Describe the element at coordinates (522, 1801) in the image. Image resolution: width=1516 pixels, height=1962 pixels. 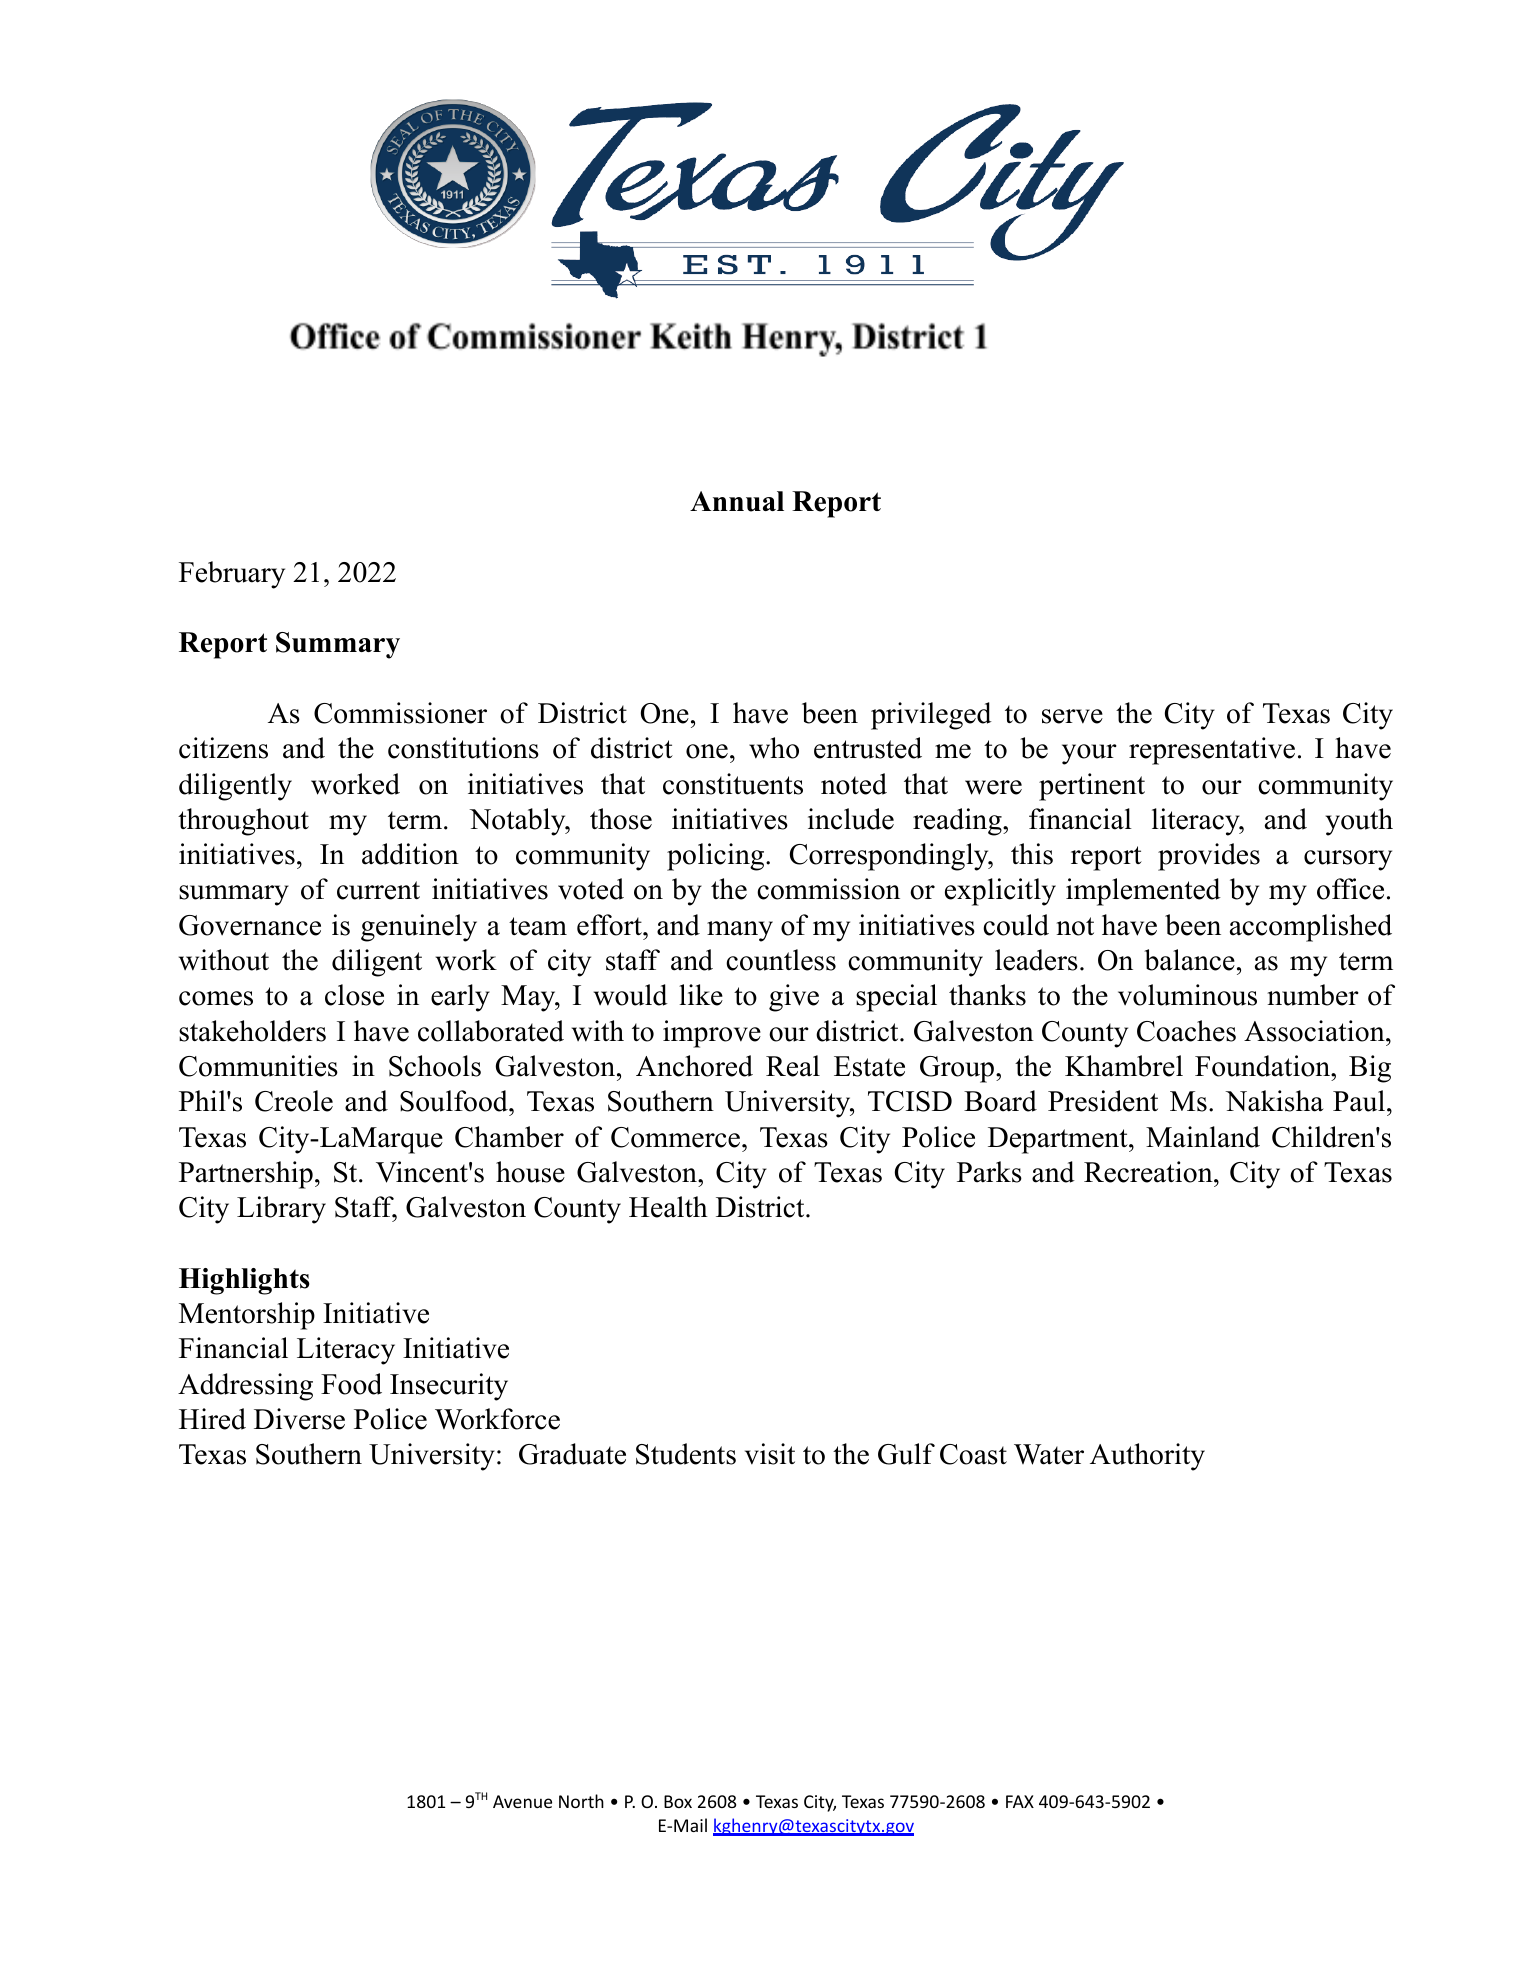
I see `Avenue` at that location.
